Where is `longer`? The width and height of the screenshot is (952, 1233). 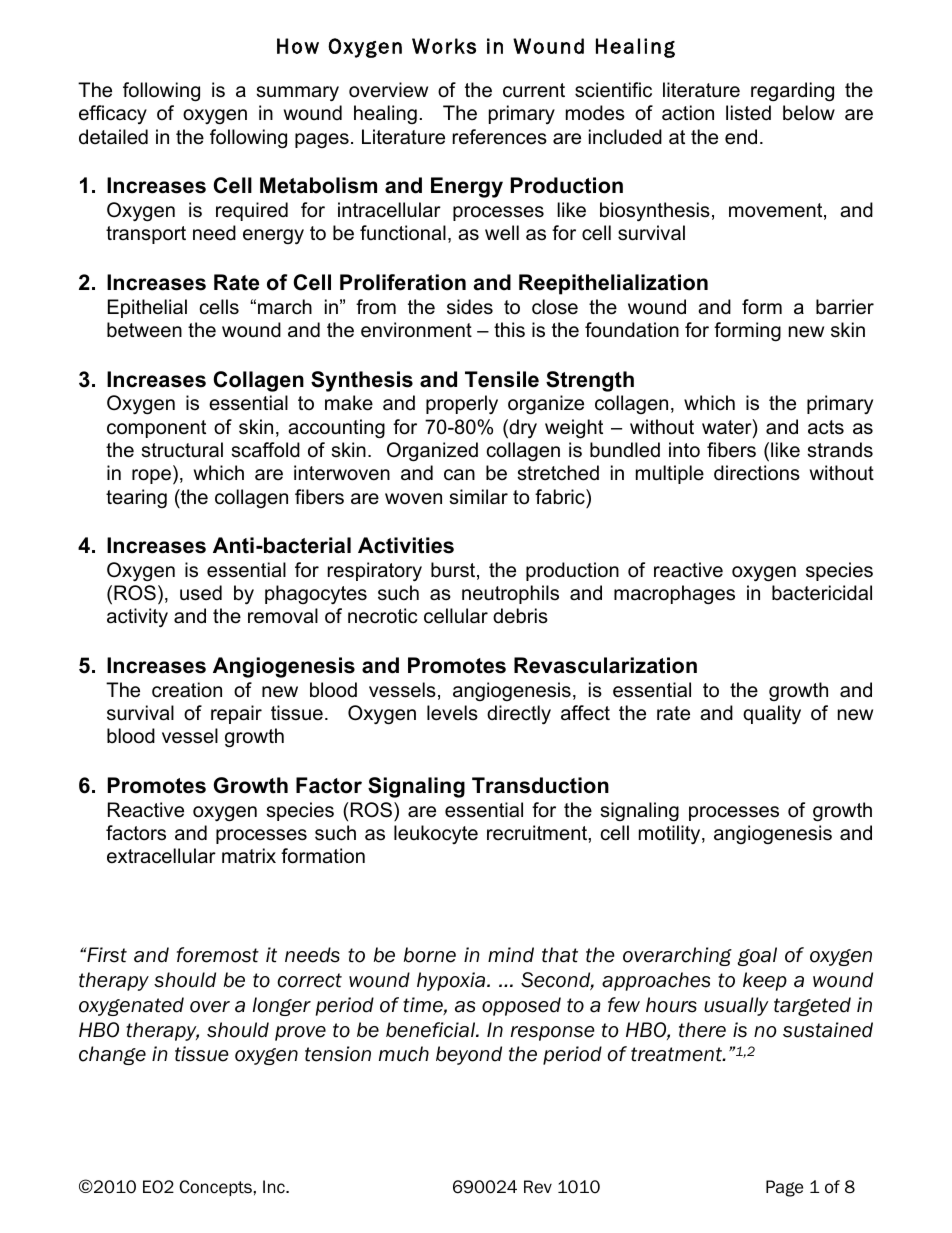 longer is located at coordinates (282, 1006).
